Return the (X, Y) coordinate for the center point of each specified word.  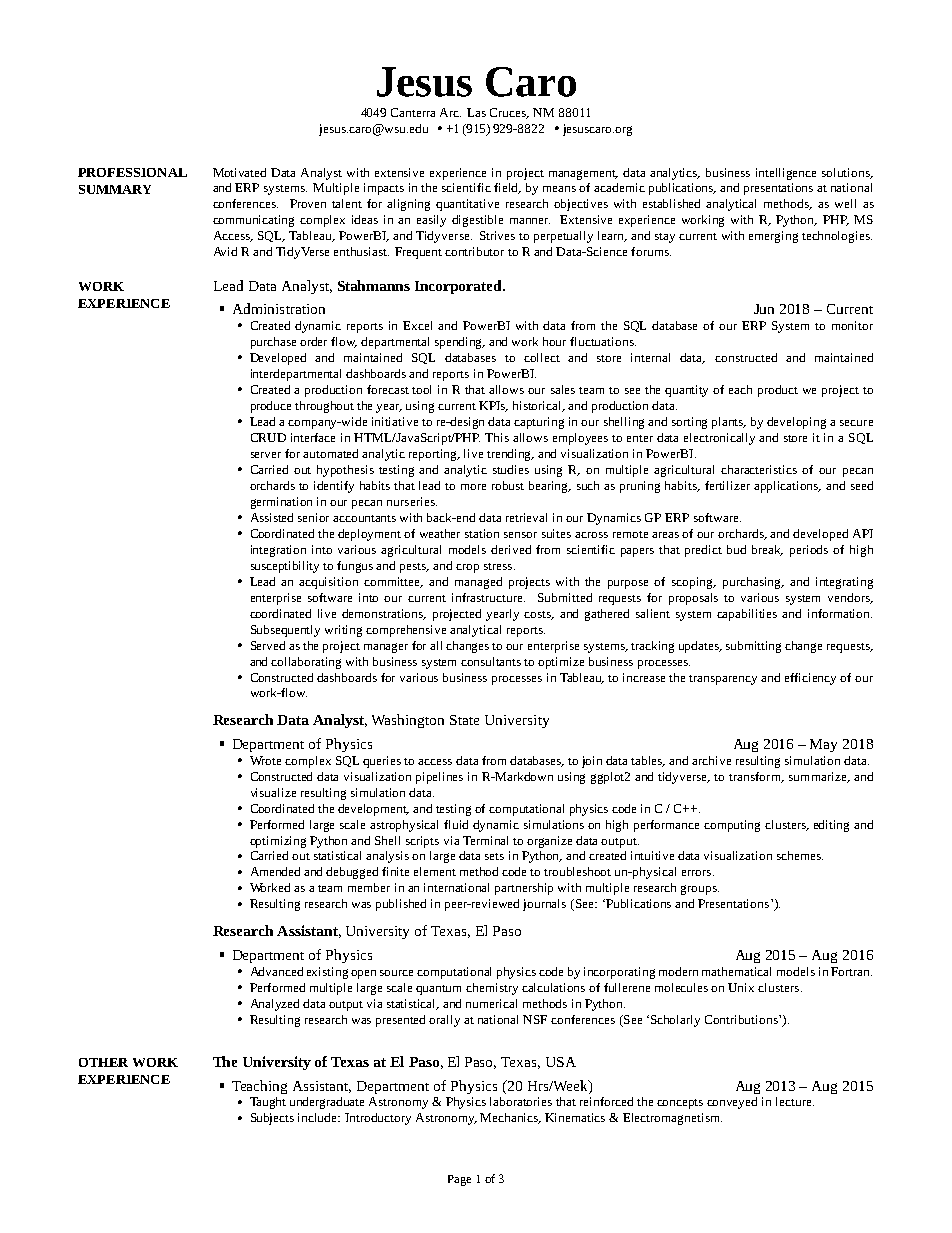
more (473, 487)
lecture (795, 1101)
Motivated (239, 172)
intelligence (786, 174)
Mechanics (510, 1118)
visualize (273, 792)
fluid (456, 824)
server (266, 455)
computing (732, 826)
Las (476, 112)
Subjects (272, 1119)
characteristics (759, 469)
